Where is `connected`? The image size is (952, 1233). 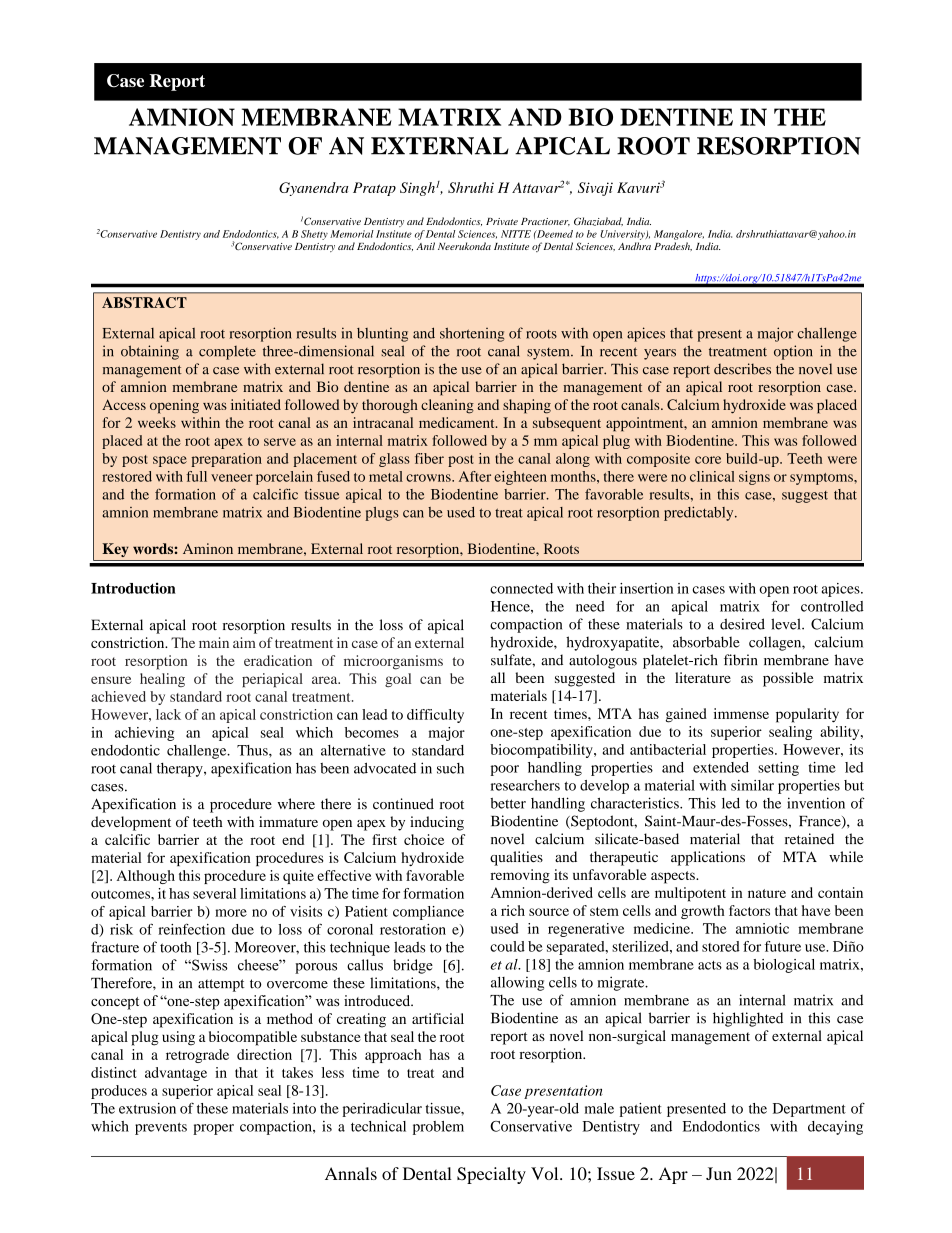
connected is located at coordinates (521, 588).
